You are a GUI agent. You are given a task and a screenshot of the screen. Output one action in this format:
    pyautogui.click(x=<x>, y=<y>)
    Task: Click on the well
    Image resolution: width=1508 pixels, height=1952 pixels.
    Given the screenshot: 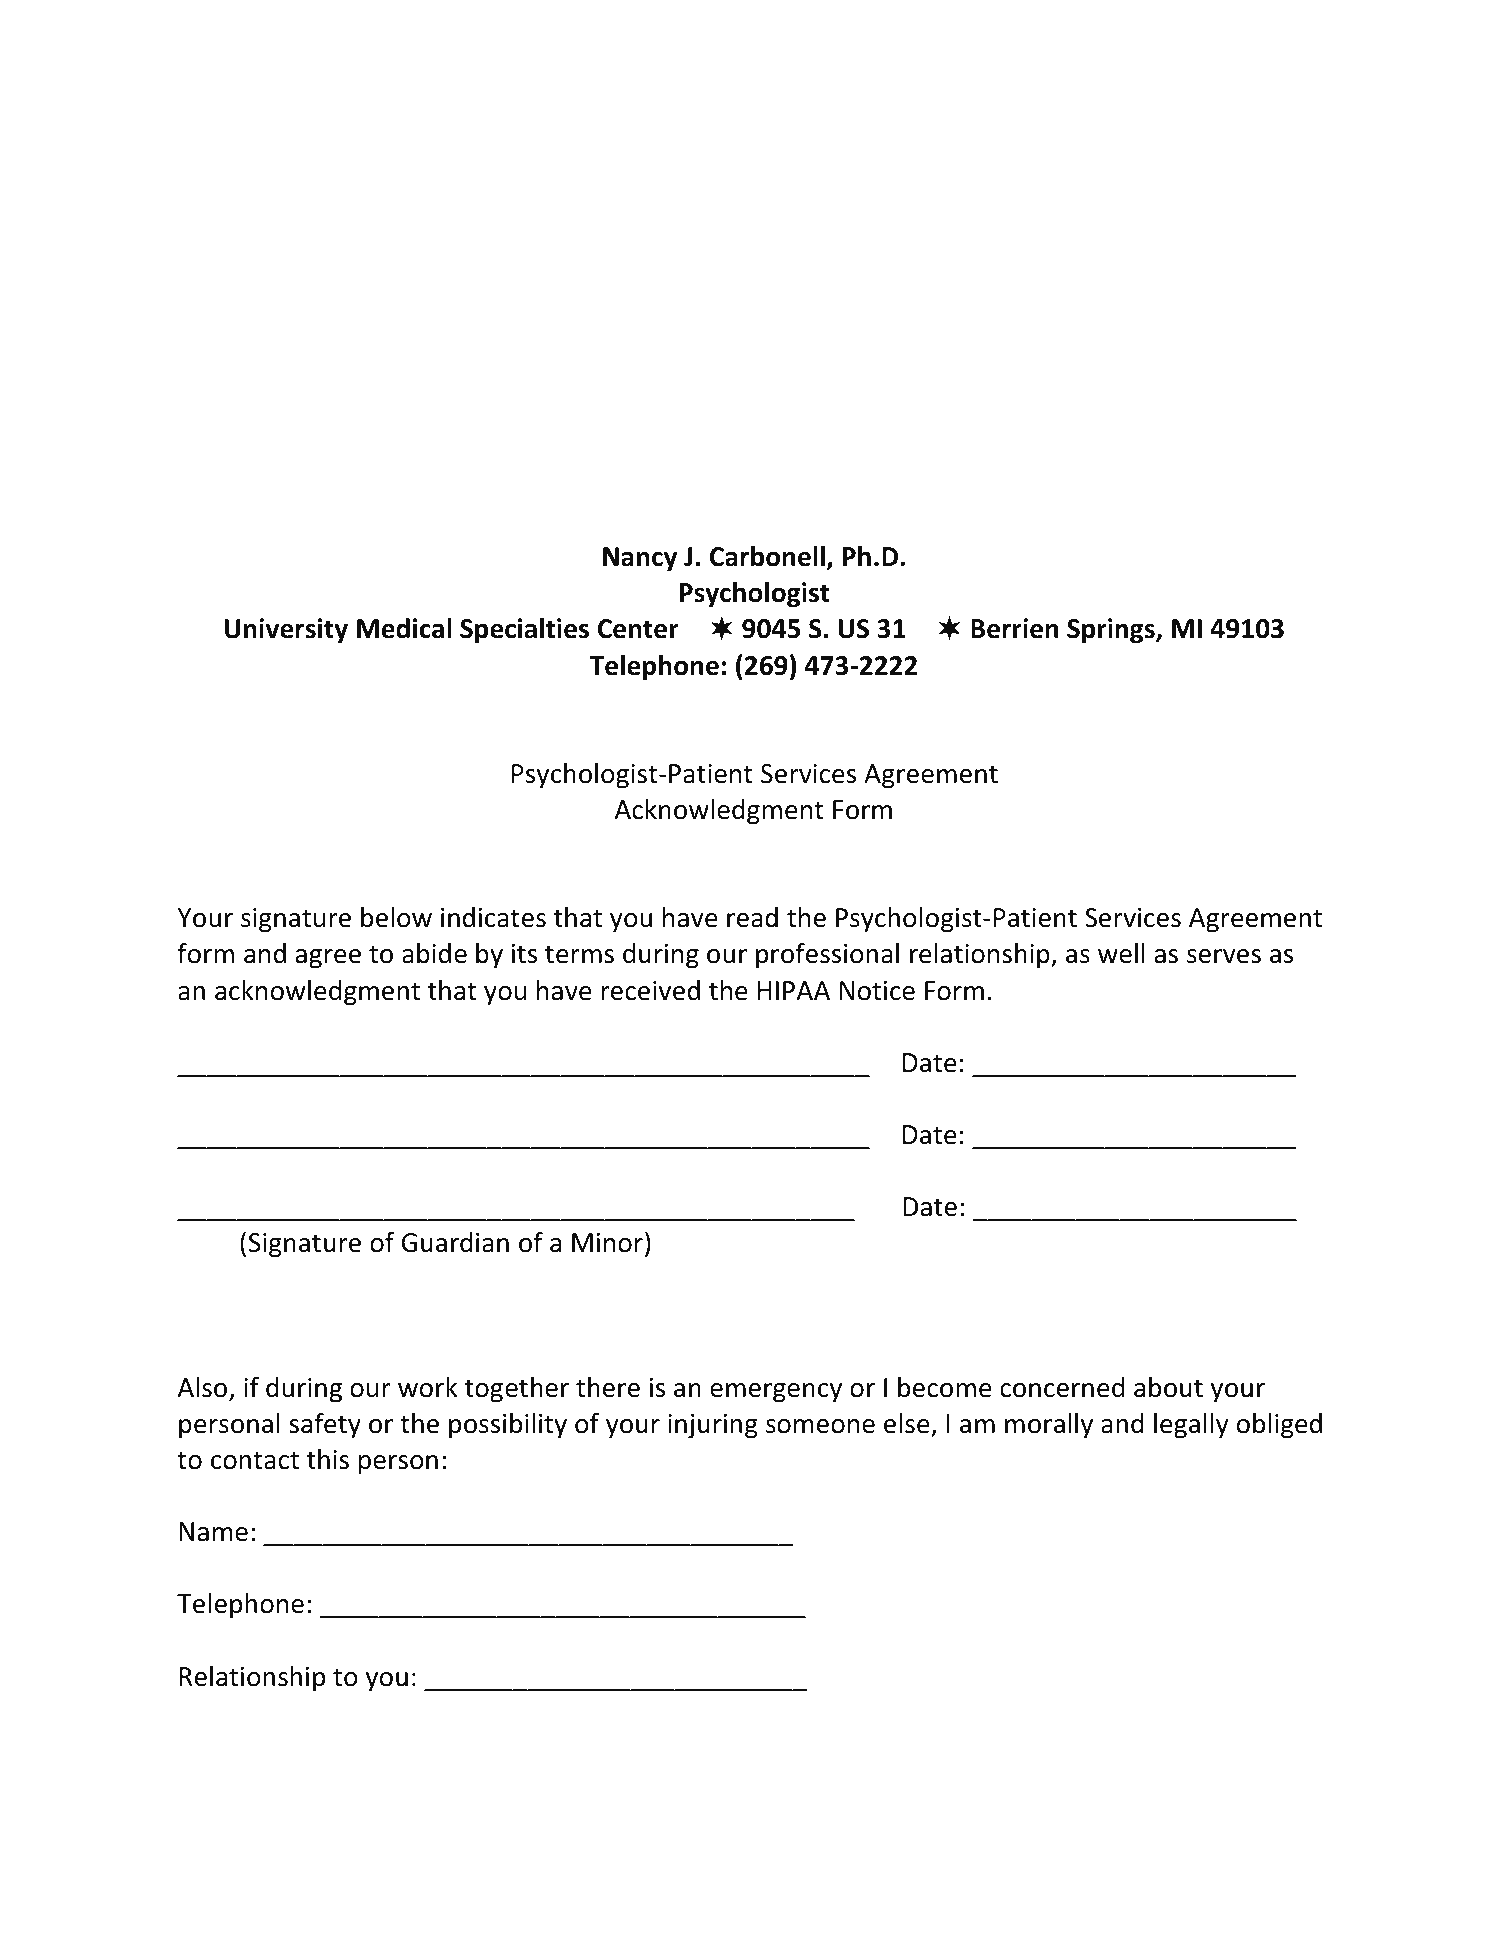 What is the action you would take?
    pyautogui.click(x=1121, y=953)
